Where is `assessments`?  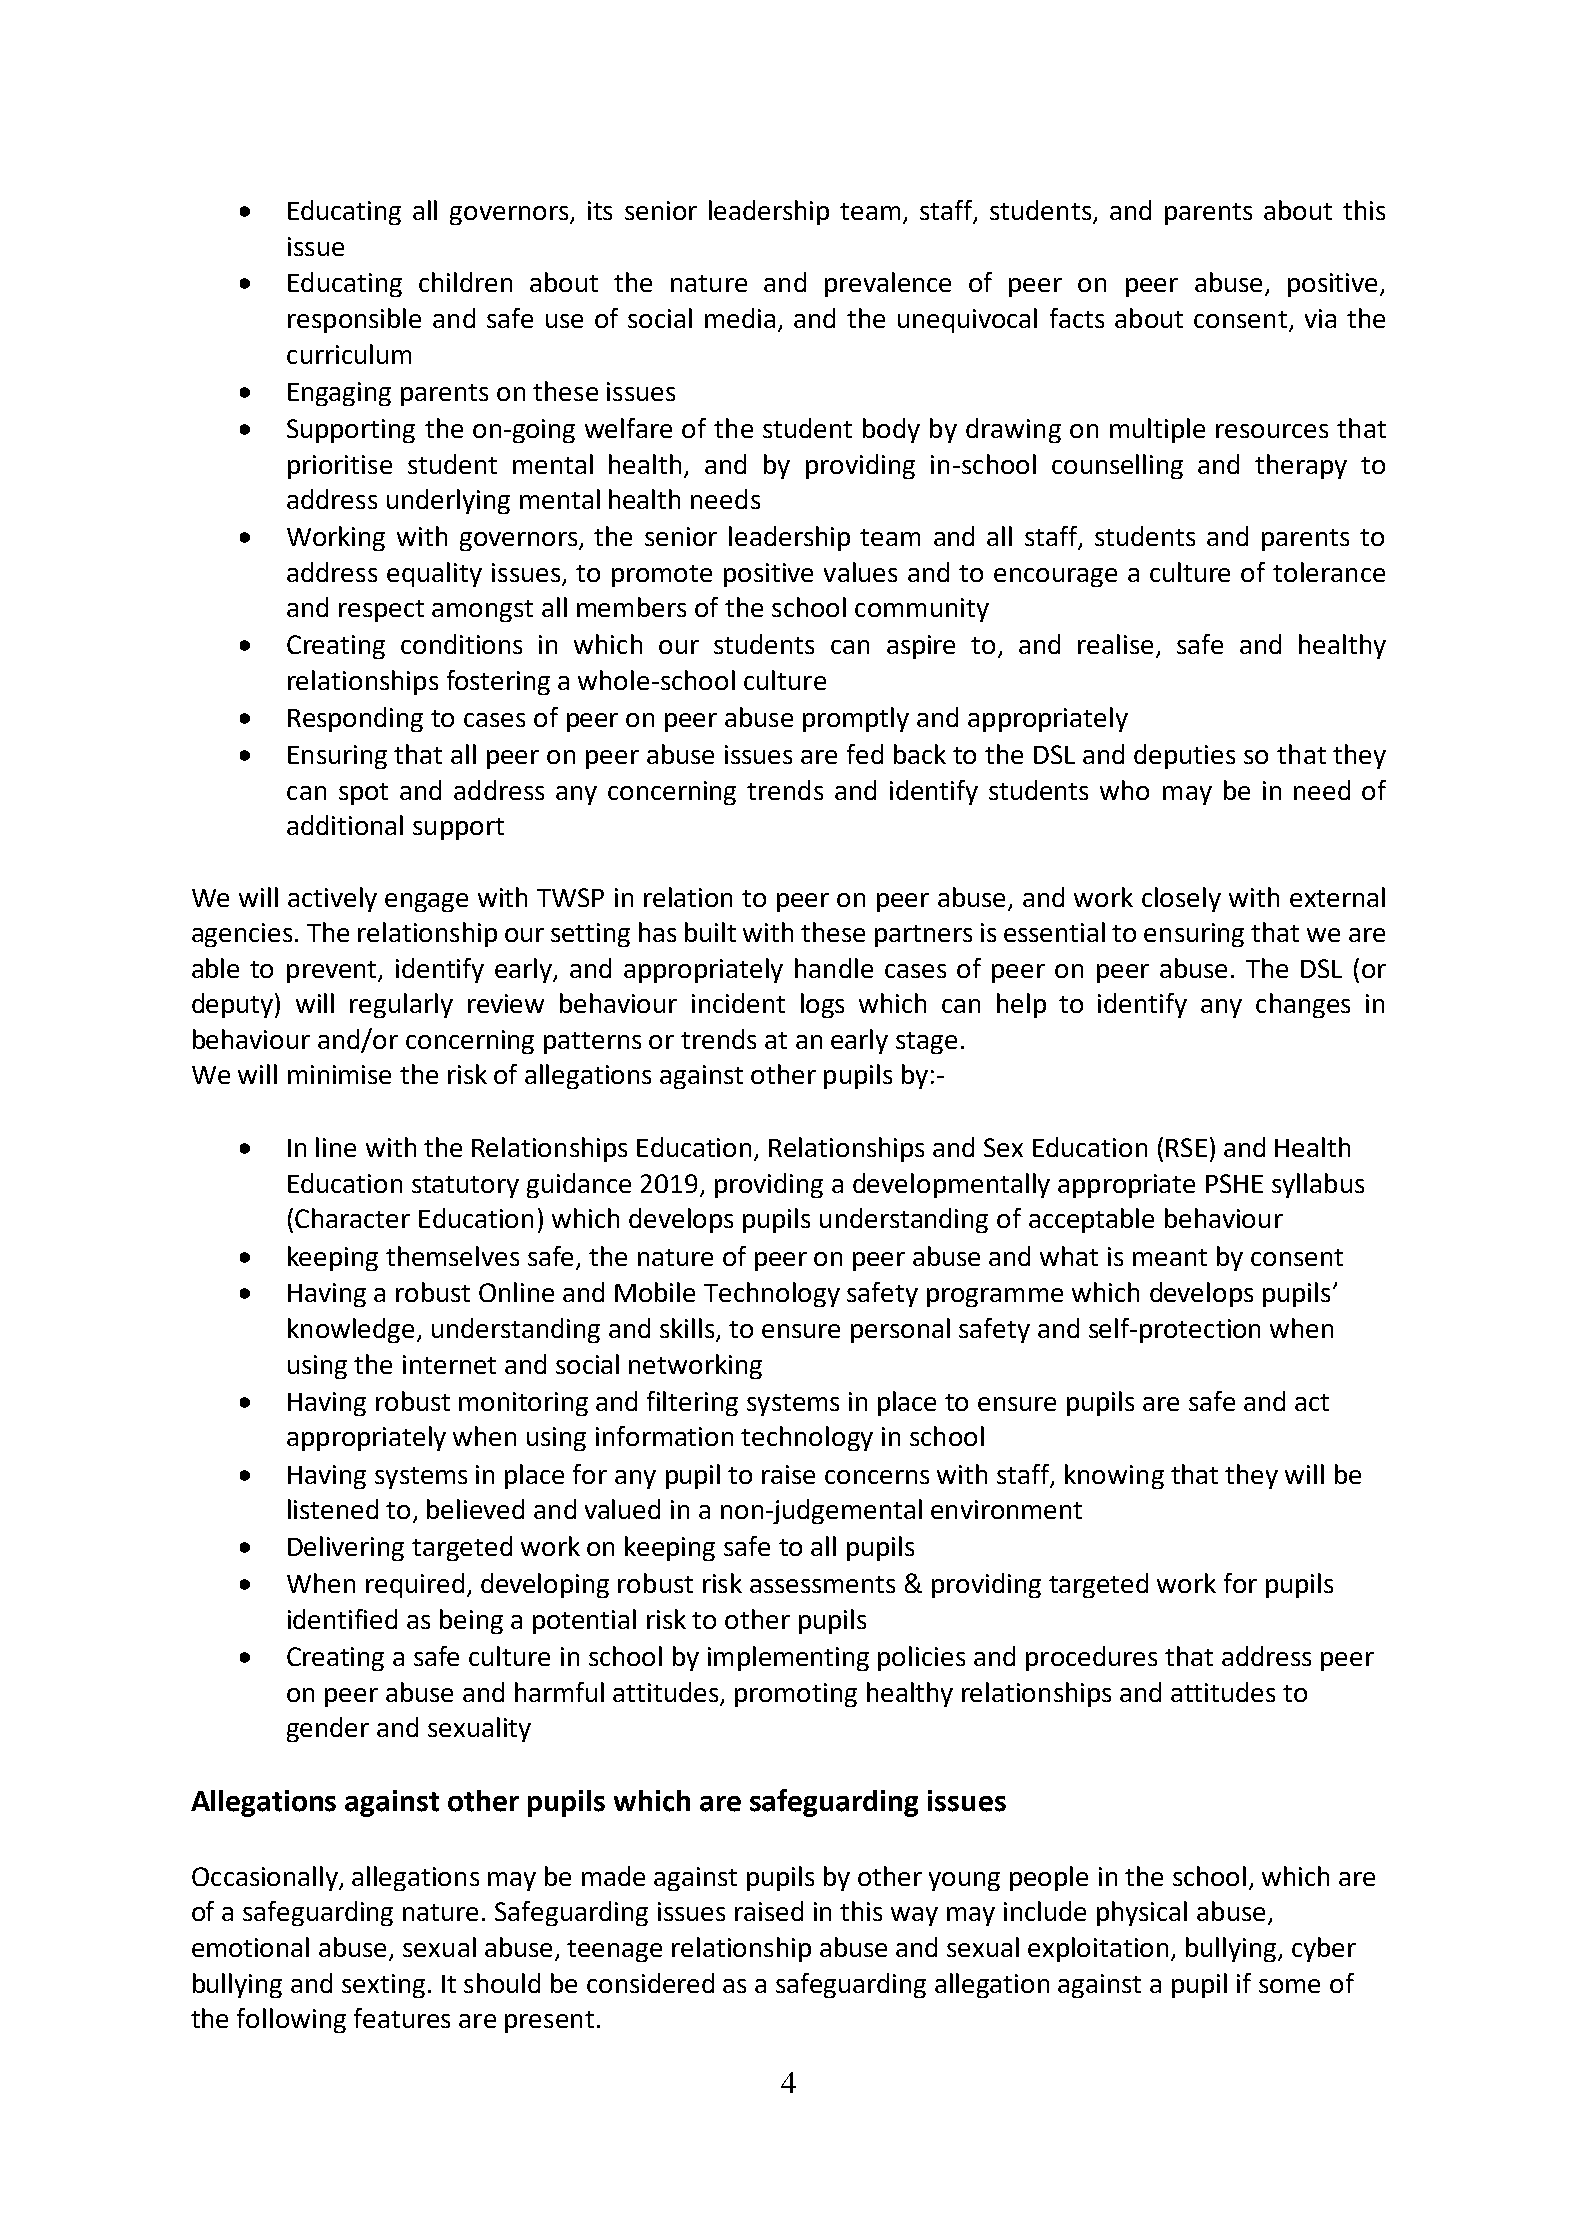
assessments is located at coordinates (822, 1584).
